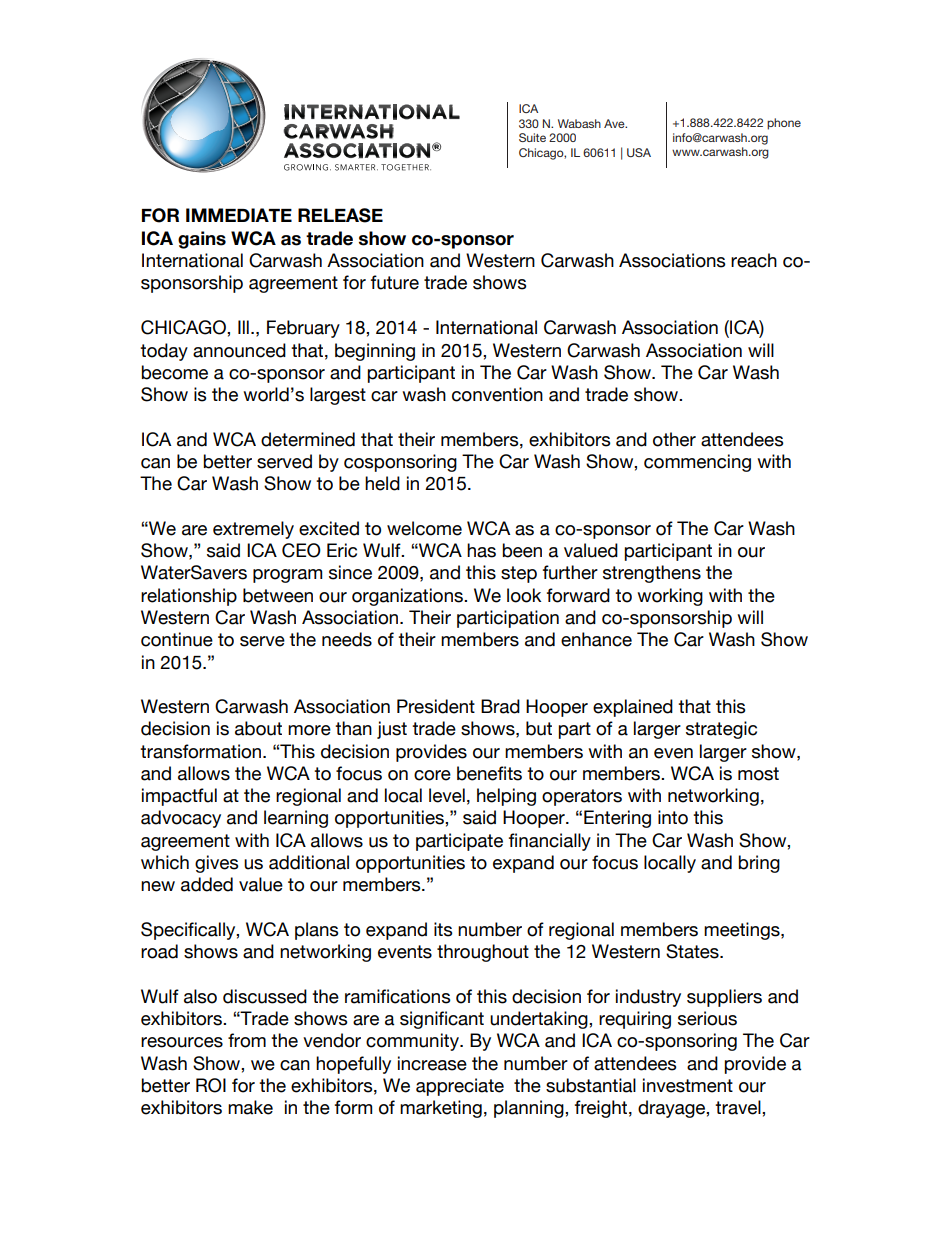  I want to click on bring, so click(759, 864).
